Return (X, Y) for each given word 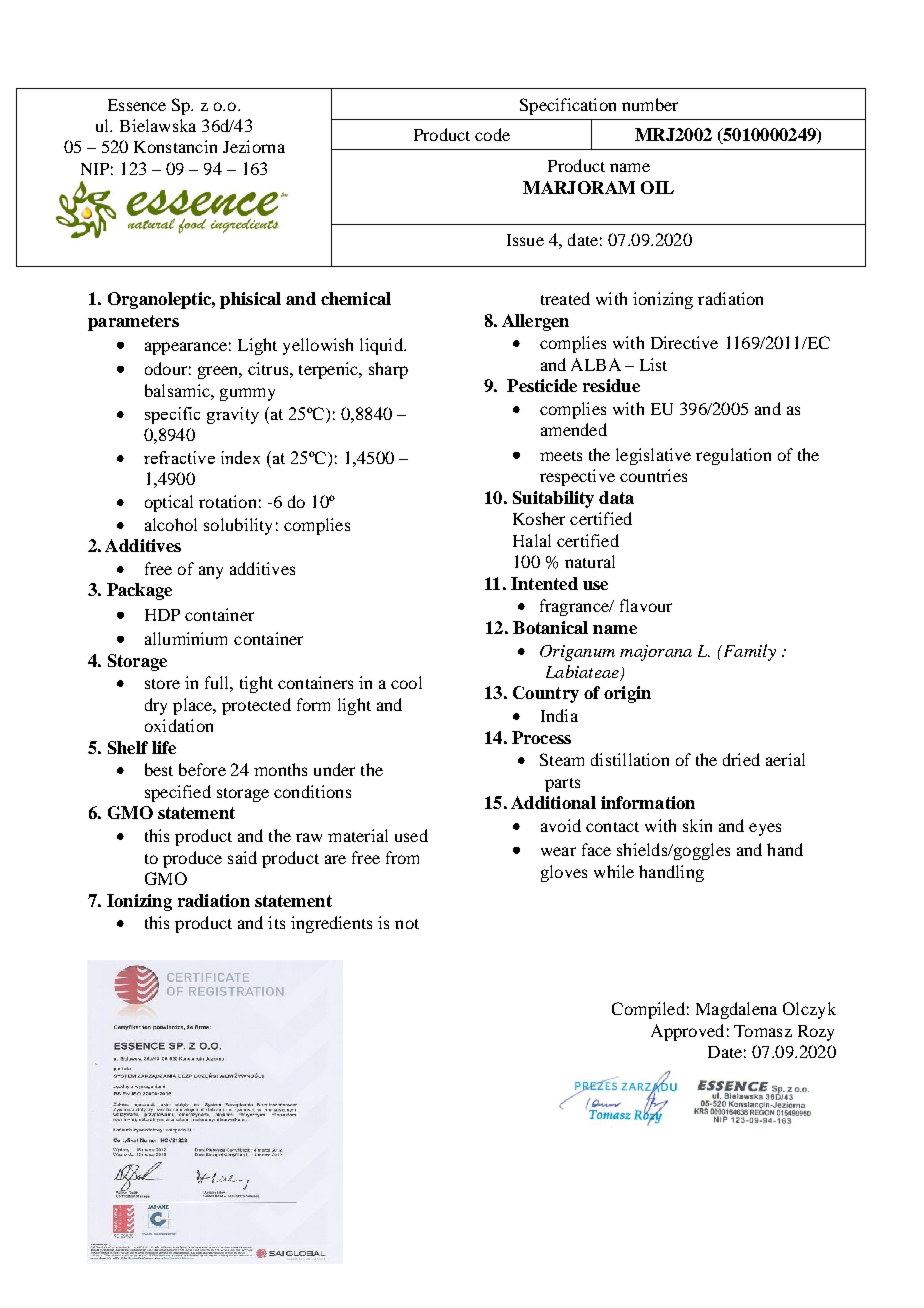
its (276, 922)
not (407, 924)
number (650, 104)
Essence (137, 105)
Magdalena (736, 1010)
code (492, 134)
